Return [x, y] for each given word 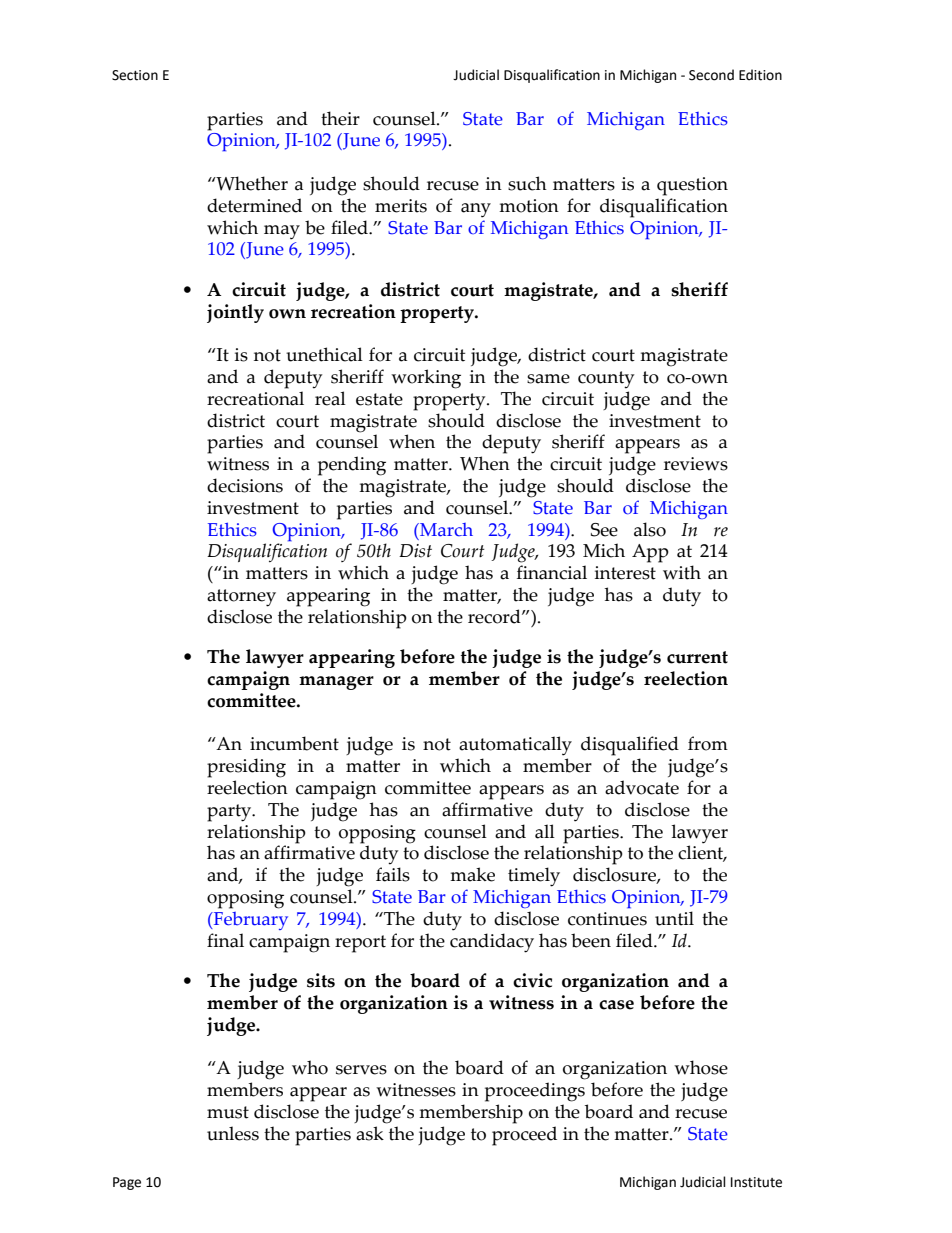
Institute [756, 1182]
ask [370, 1133]
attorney [241, 598]
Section [135, 75]
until [674, 918]
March [445, 530]
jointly [235, 313]
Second [711, 75]
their [340, 118]
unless [233, 1133]
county [606, 380]
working [426, 379]
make [472, 874]
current [697, 657]
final [225, 940]
